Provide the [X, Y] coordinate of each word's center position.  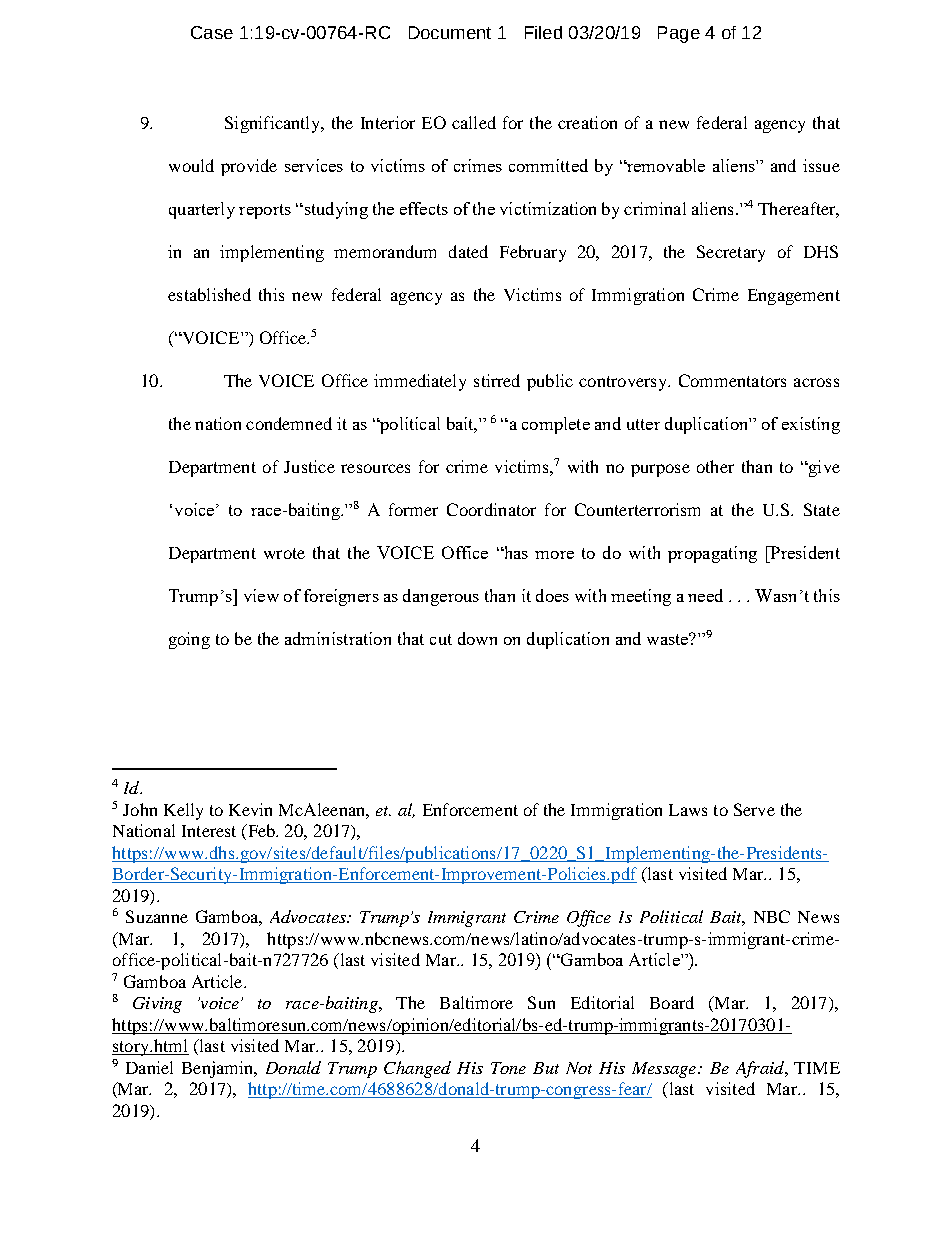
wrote [284, 553]
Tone [508, 1068]
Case [212, 32]
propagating [712, 554]
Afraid [761, 1069]
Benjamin [219, 1069]
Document [450, 32]
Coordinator [491, 509]
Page [679, 34]
